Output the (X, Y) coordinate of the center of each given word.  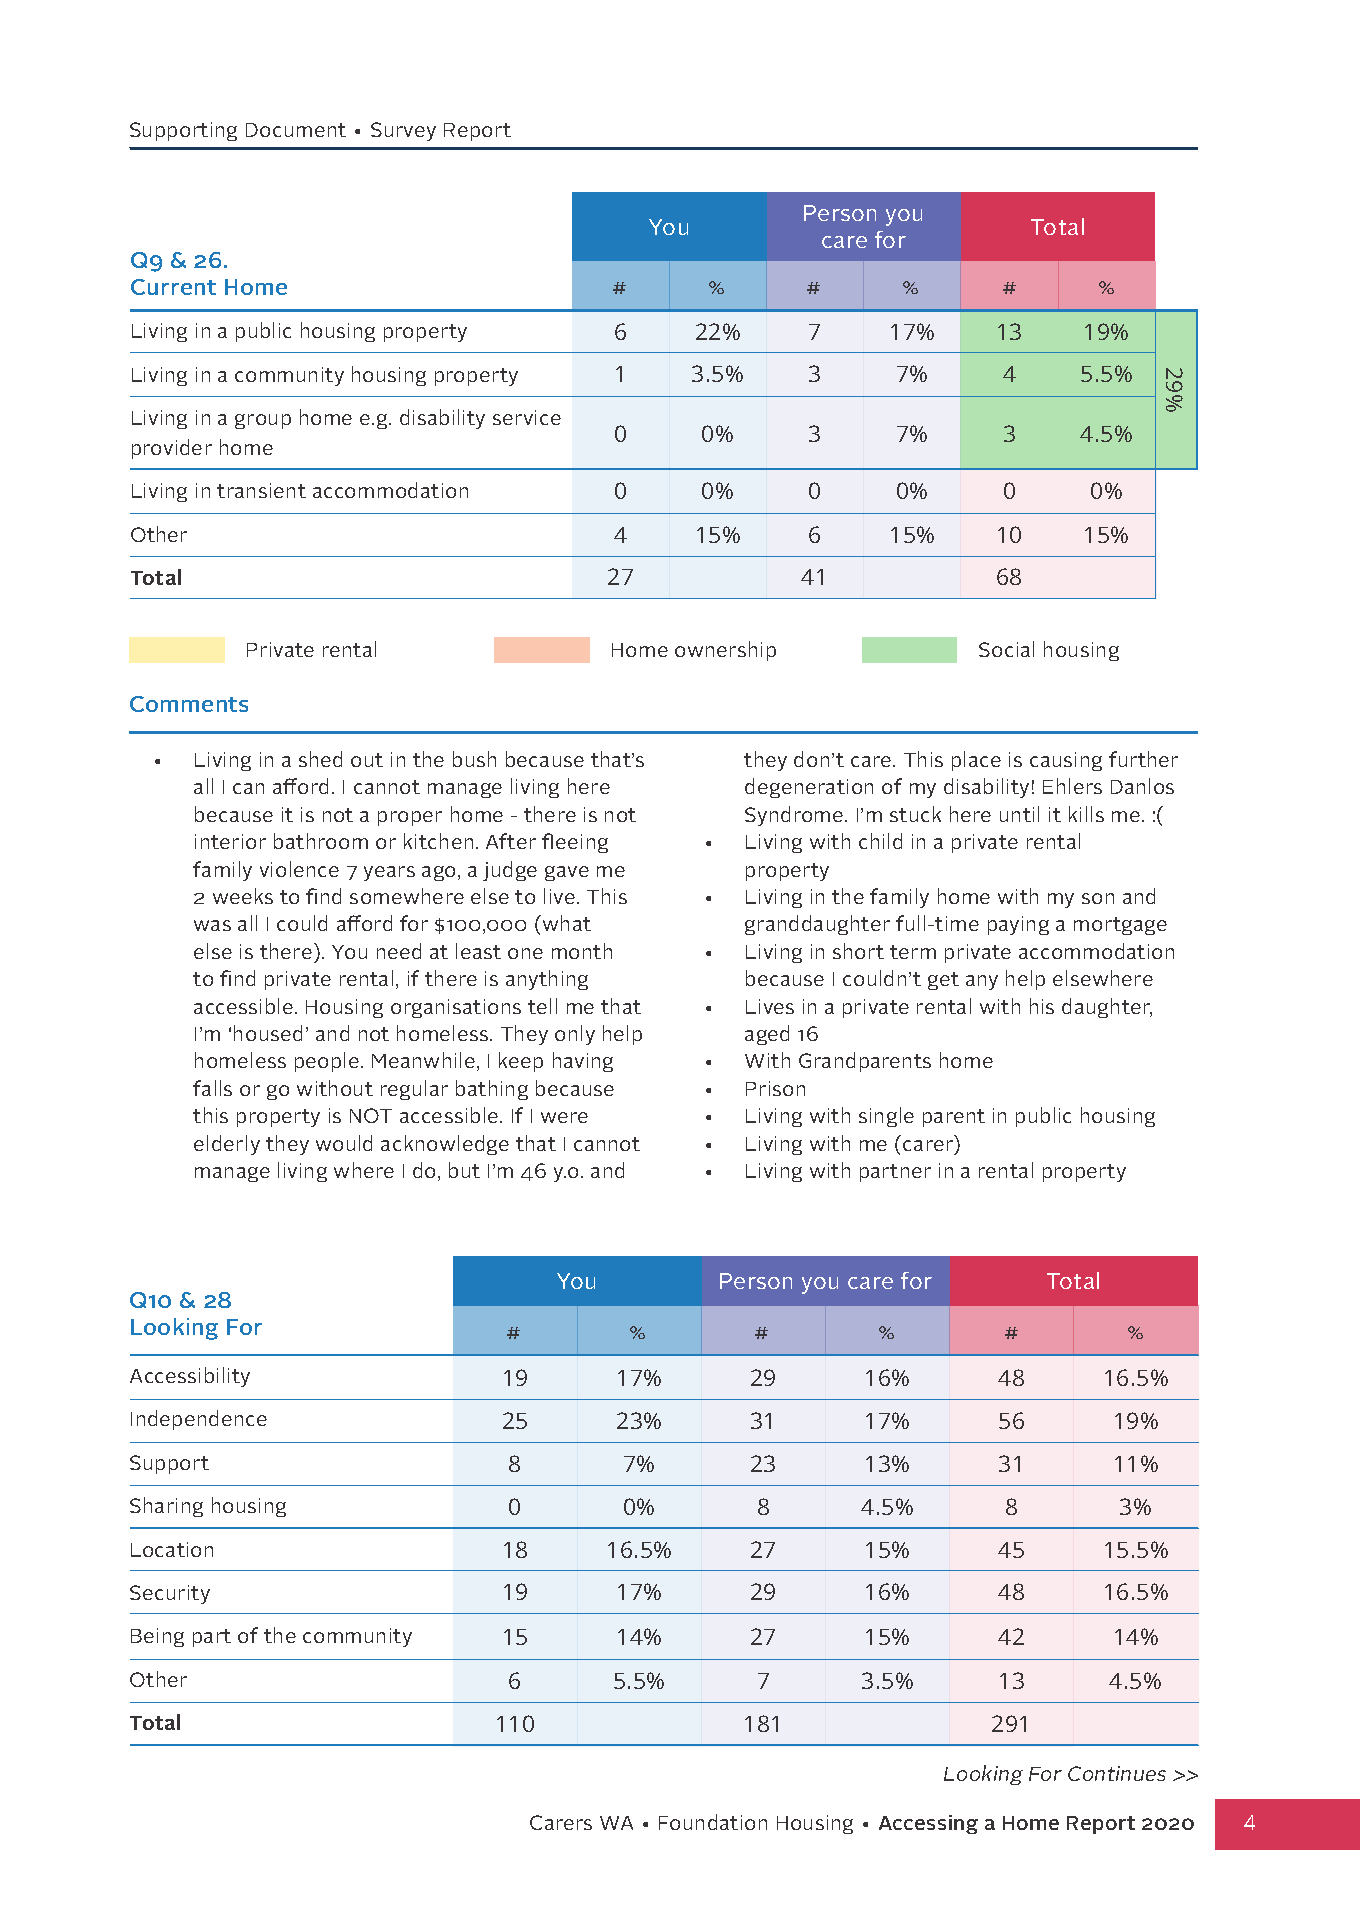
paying (1018, 925)
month (582, 951)
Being (157, 1637)
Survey (403, 131)
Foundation (713, 1822)
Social (1006, 649)
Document (296, 130)
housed (268, 1033)
